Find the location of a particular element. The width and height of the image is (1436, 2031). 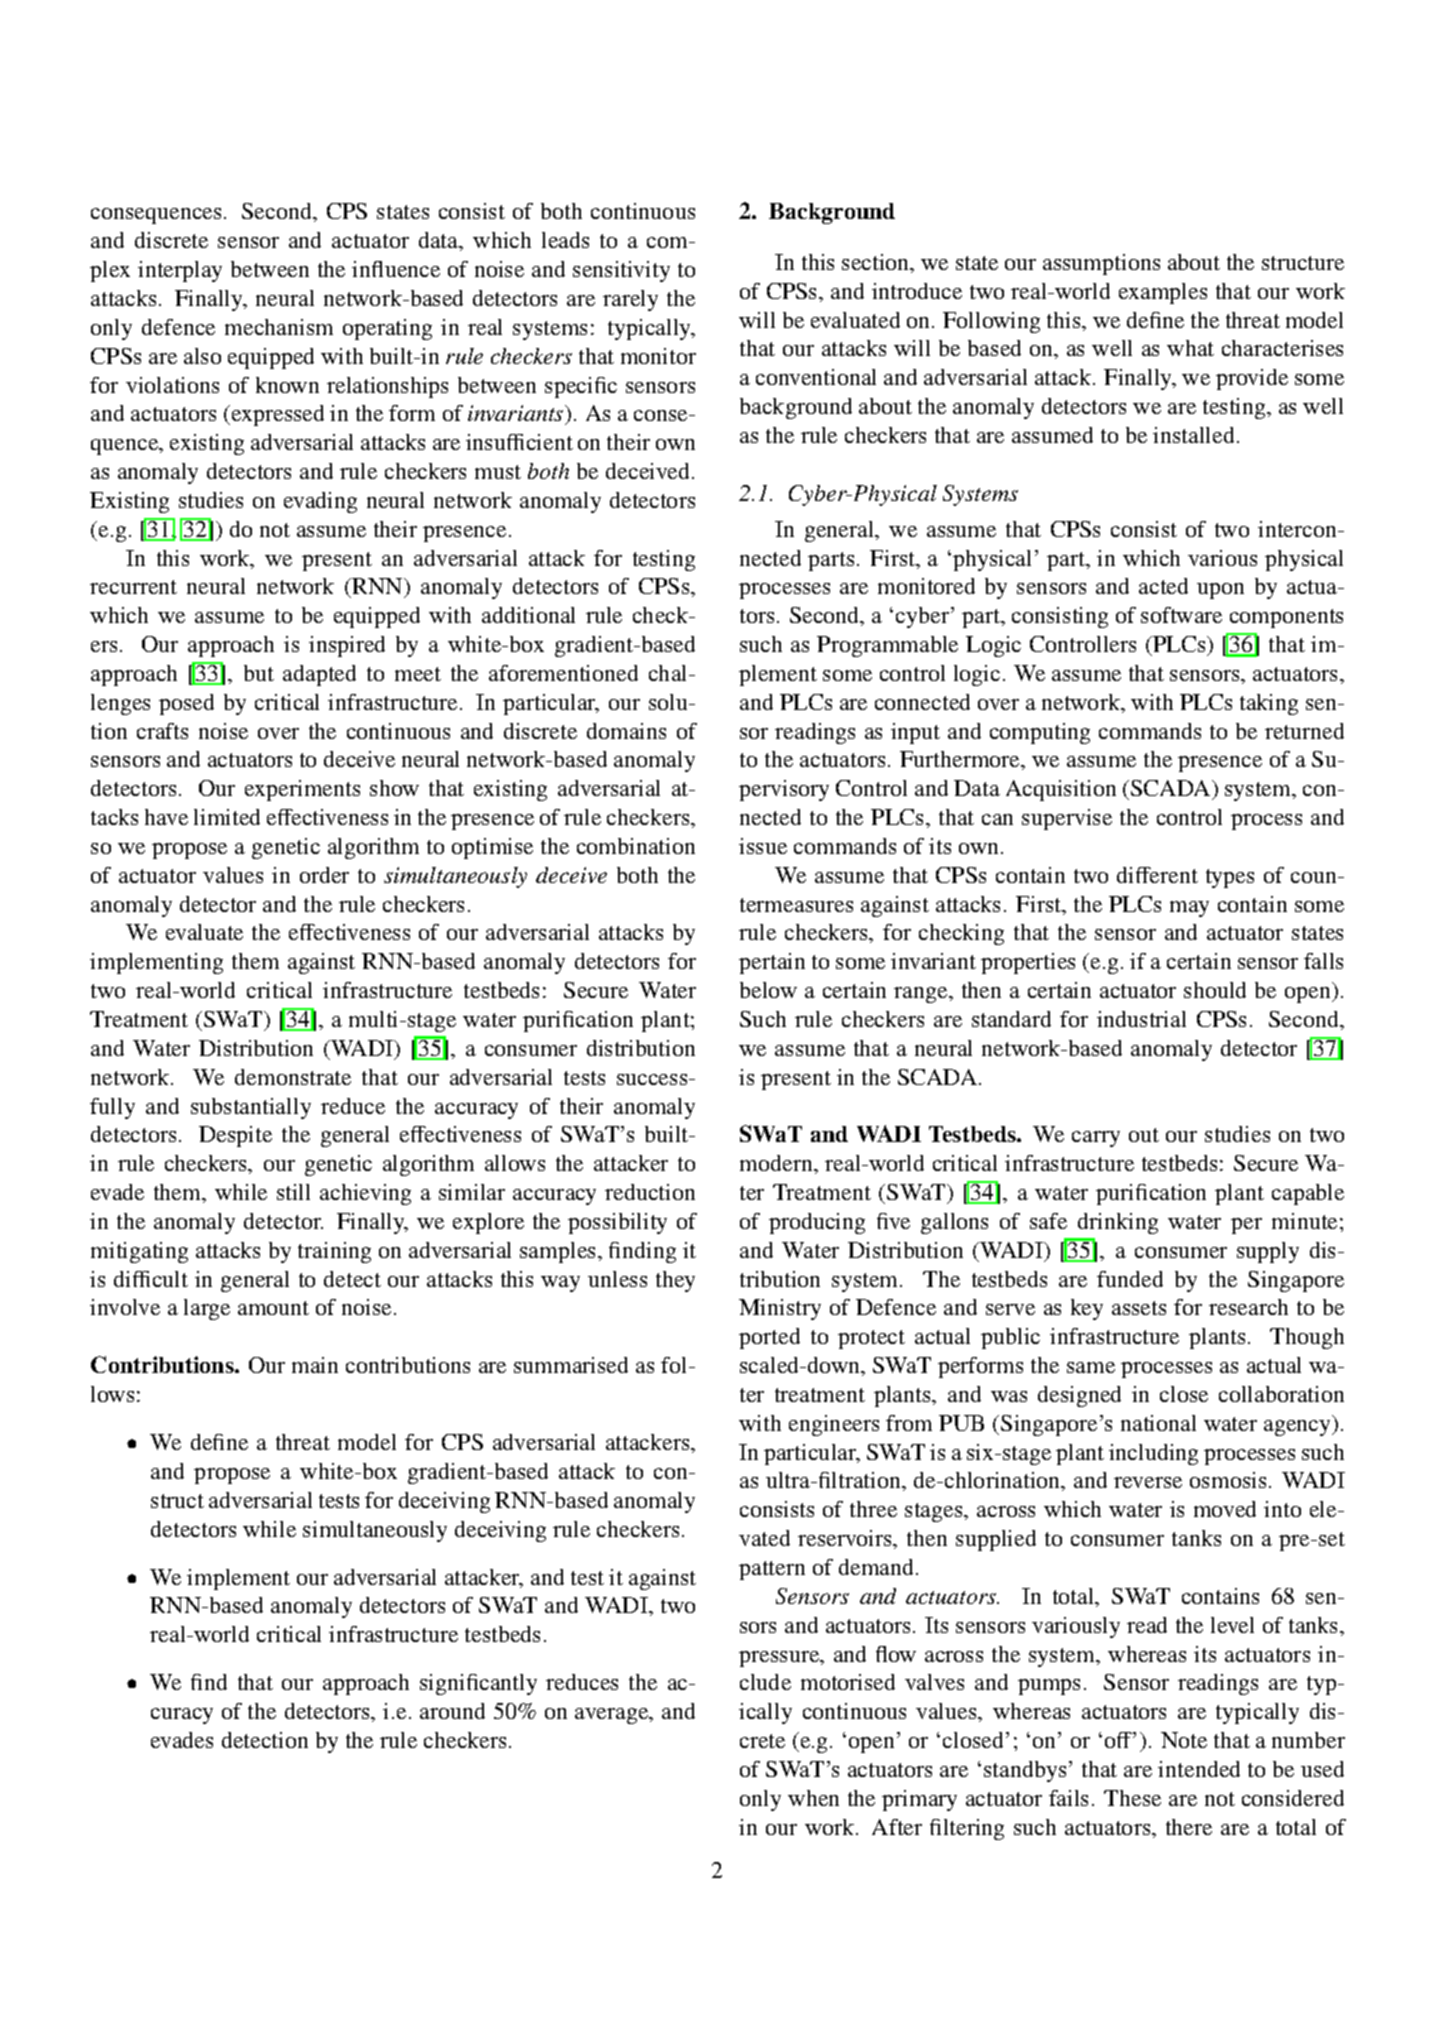

mechanism is located at coordinates (279, 327).
